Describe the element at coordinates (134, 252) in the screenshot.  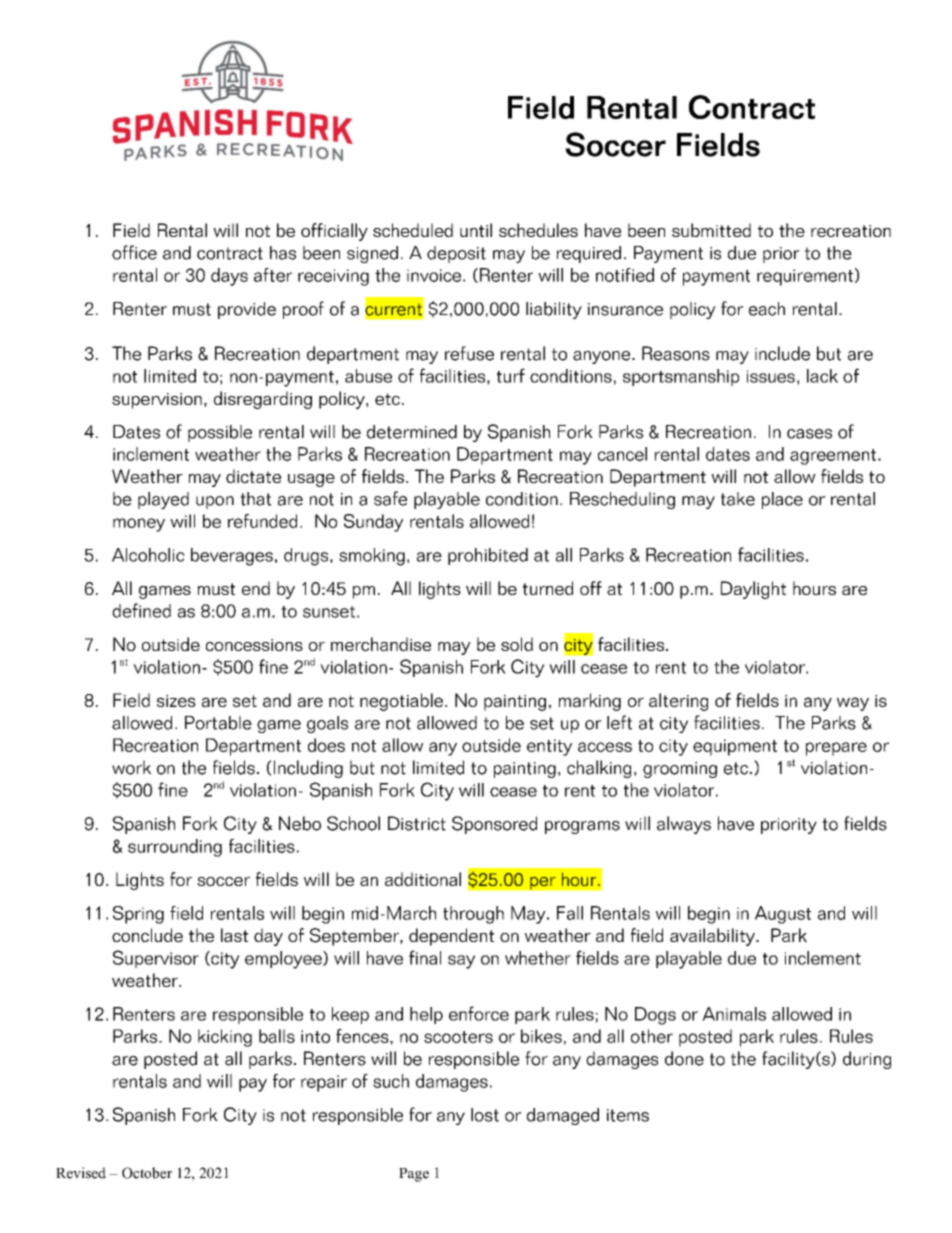
I see `office` at that location.
